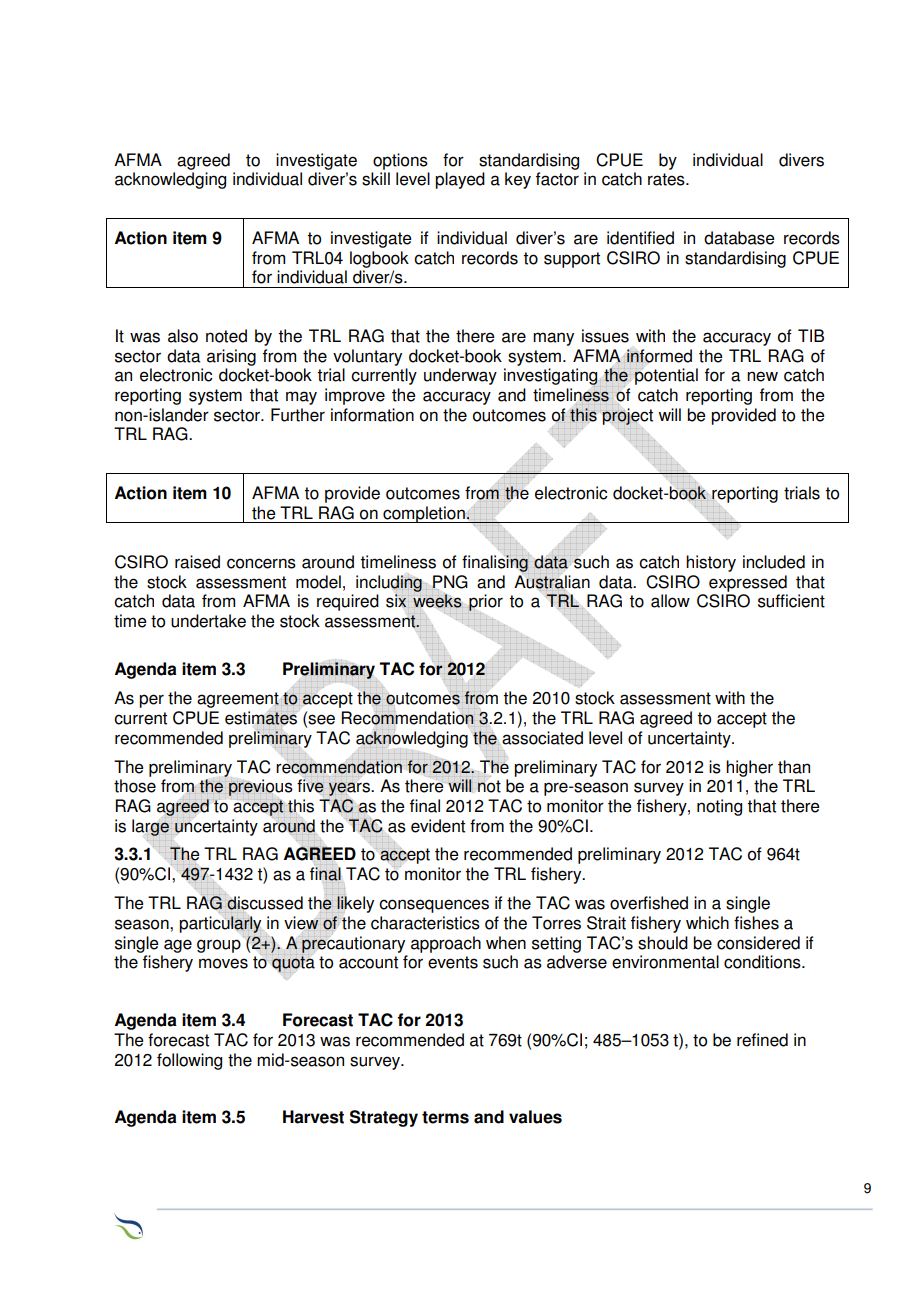 The image size is (924, 1308). What do you see at coordinates (719, 807) in the document?
I see `noting` at bounding box center [719, 807].
